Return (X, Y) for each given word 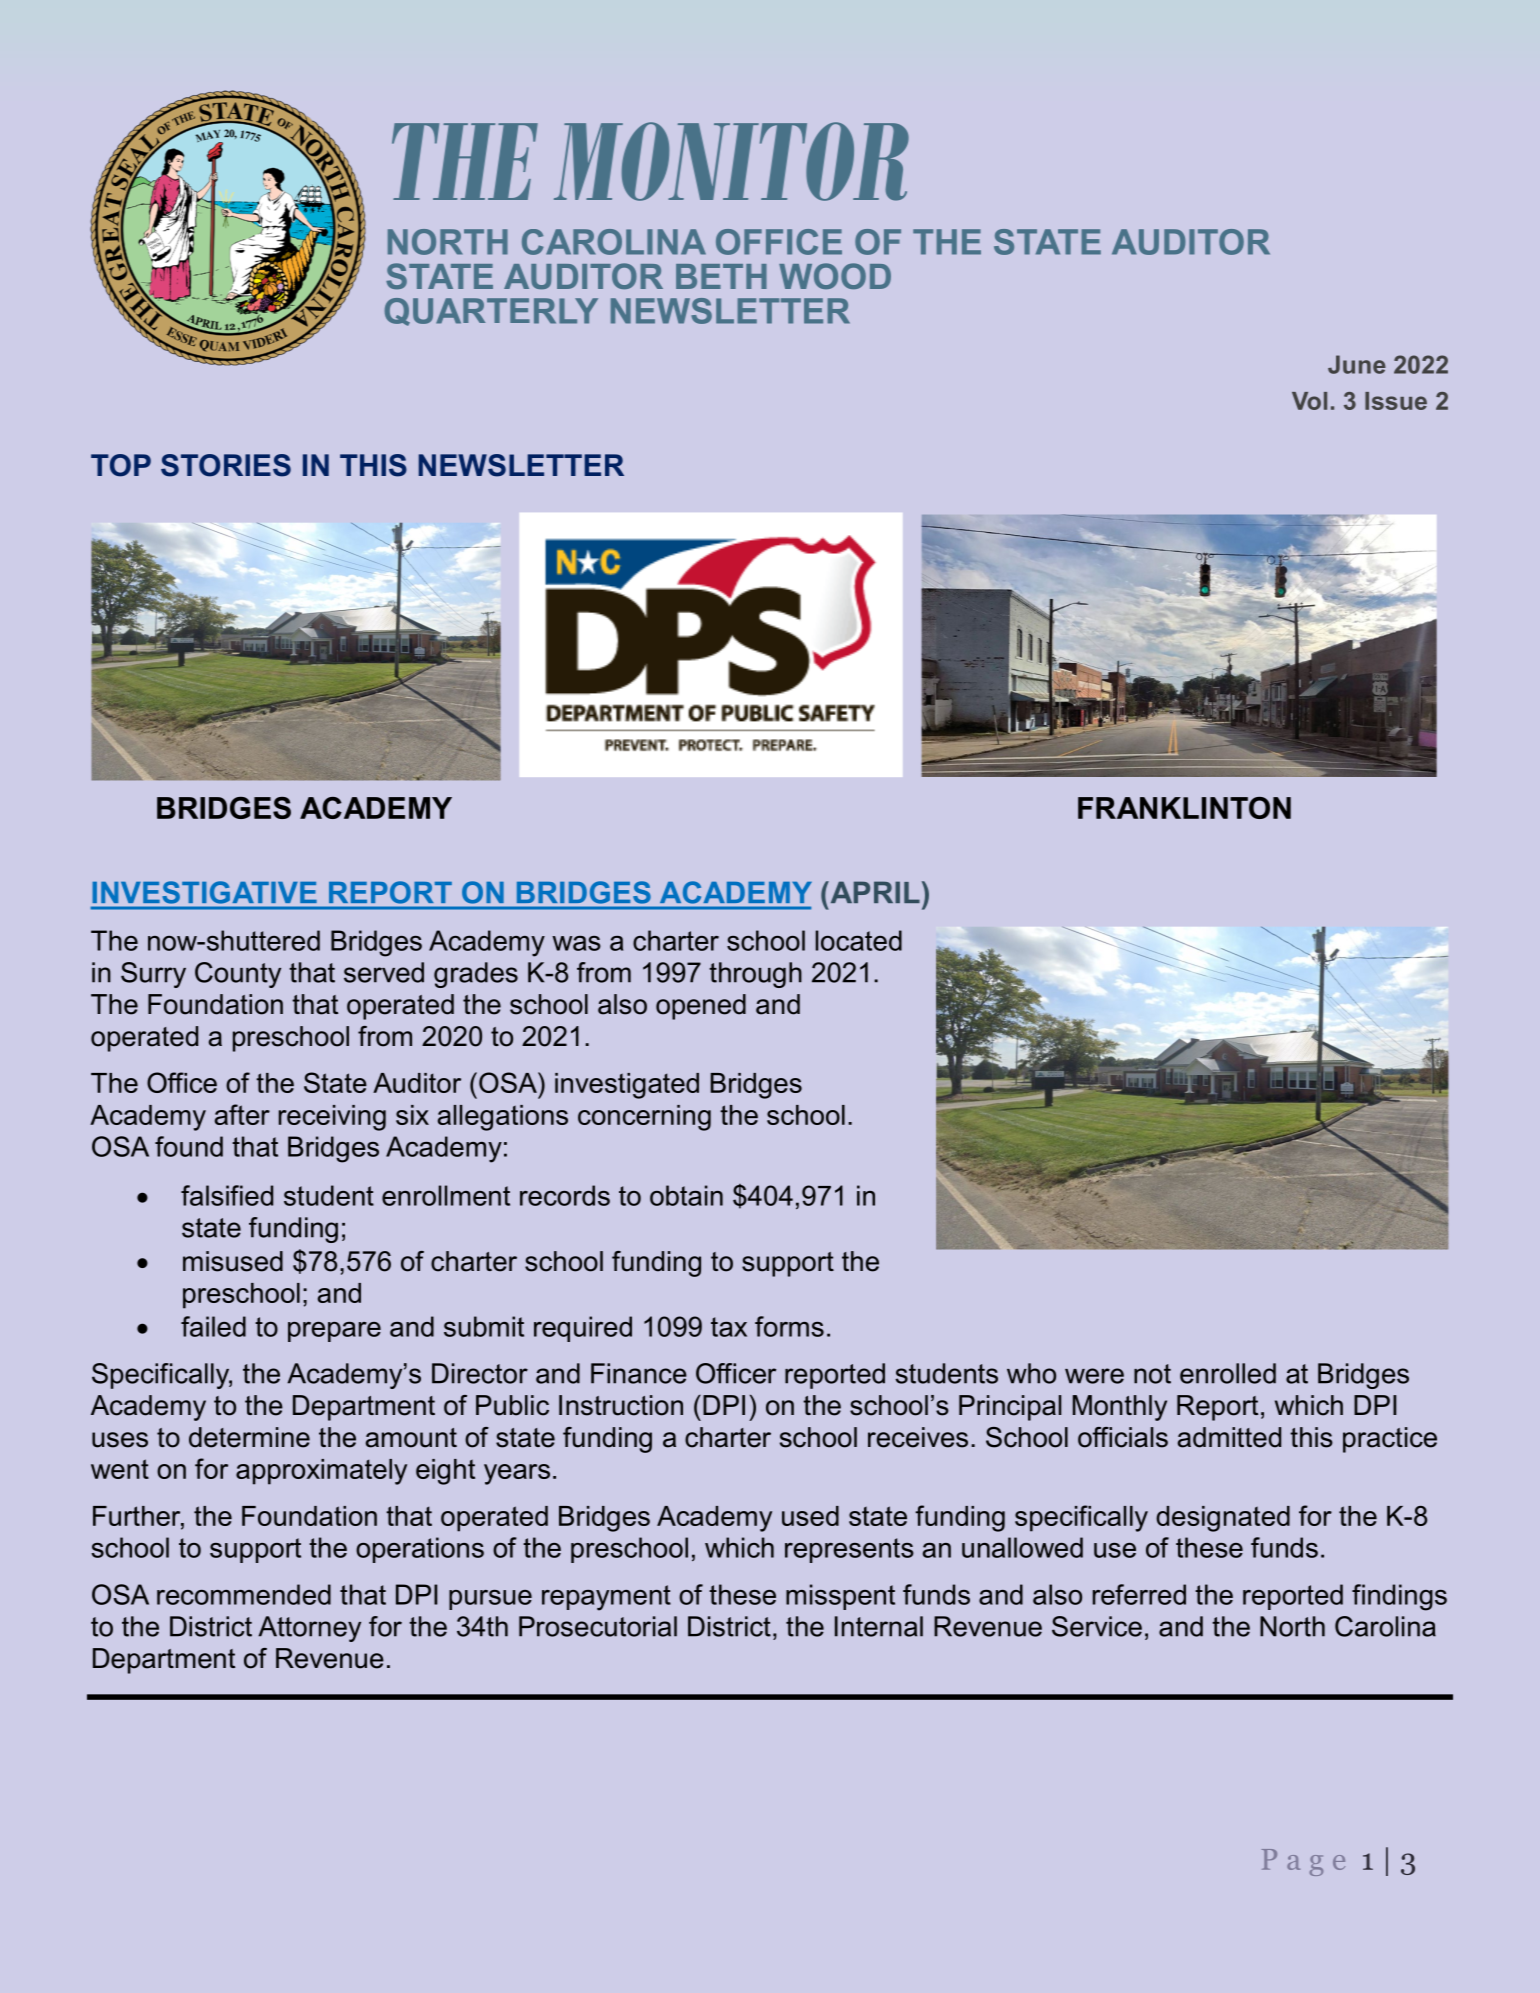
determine (249, 1437)
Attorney (309, 1629)
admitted (1229, 1437)
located (859, 940)
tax (729, 1327)
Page (1303, 1862)
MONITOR (731, 161)
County (238, 975)
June (1357, 364)
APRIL (874, 892)
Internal (879, 1626)
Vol (1309, 401)
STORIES (226, 465)
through (755, 975)
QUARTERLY (491, 312)
